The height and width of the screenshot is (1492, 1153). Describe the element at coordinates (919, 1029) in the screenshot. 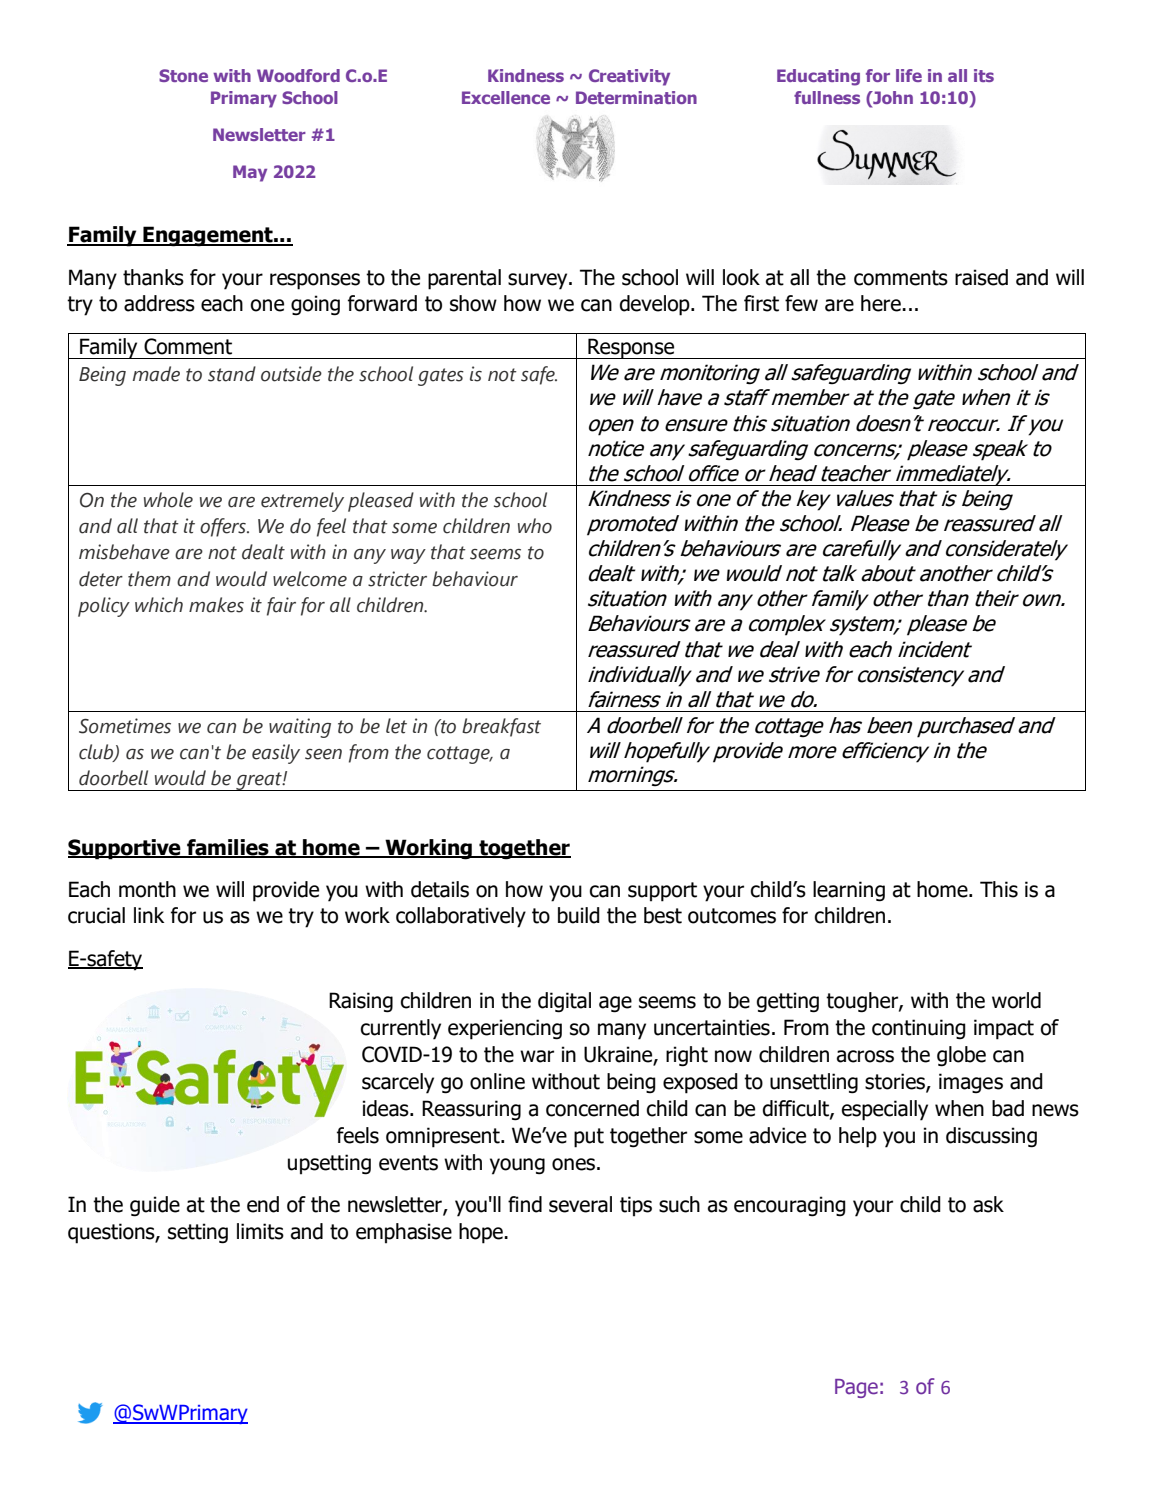

I see `continuing` at that location.
